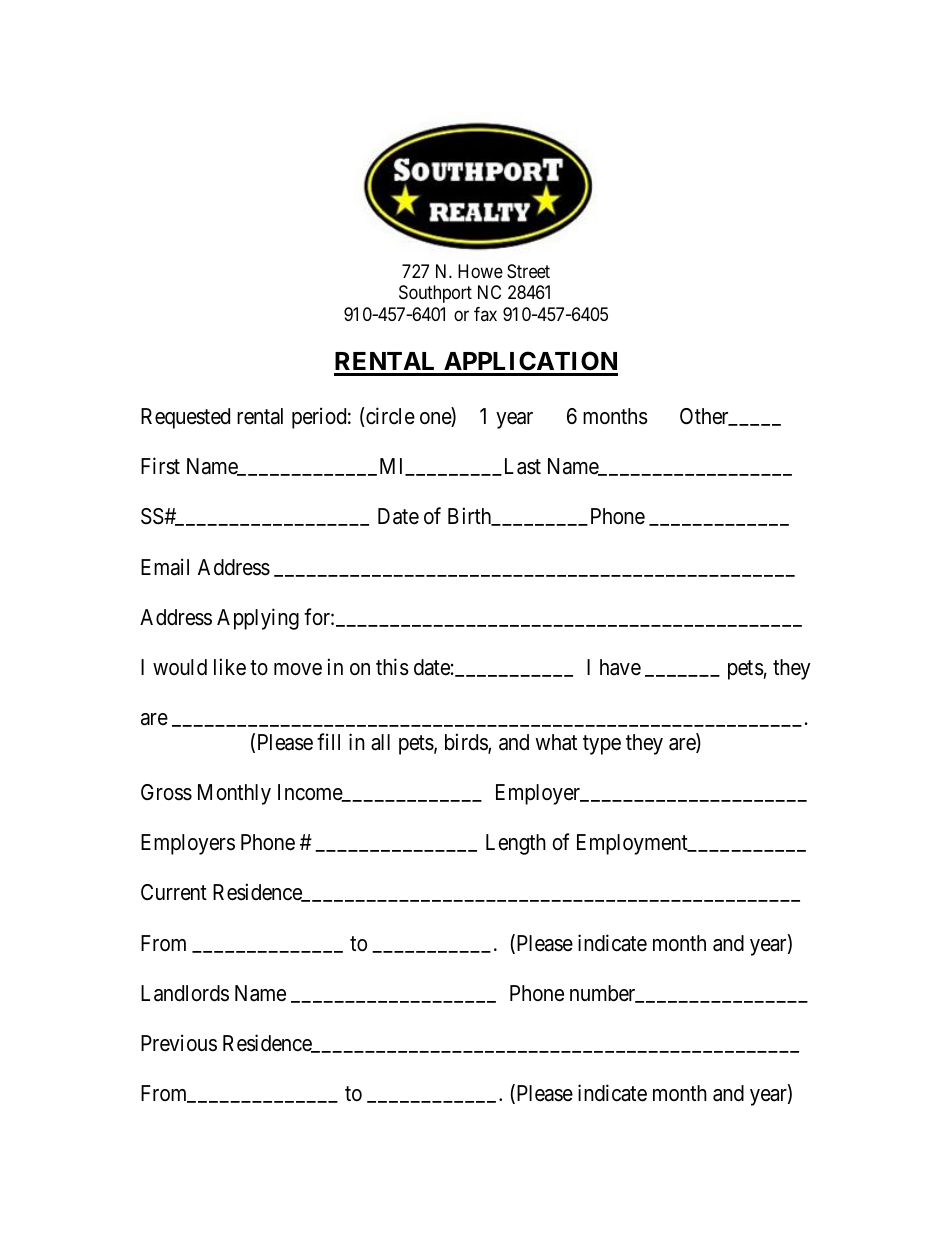  What do you see at coordinates (556, 742) in the page?
I see `what` at bounding box center [556, 742].
